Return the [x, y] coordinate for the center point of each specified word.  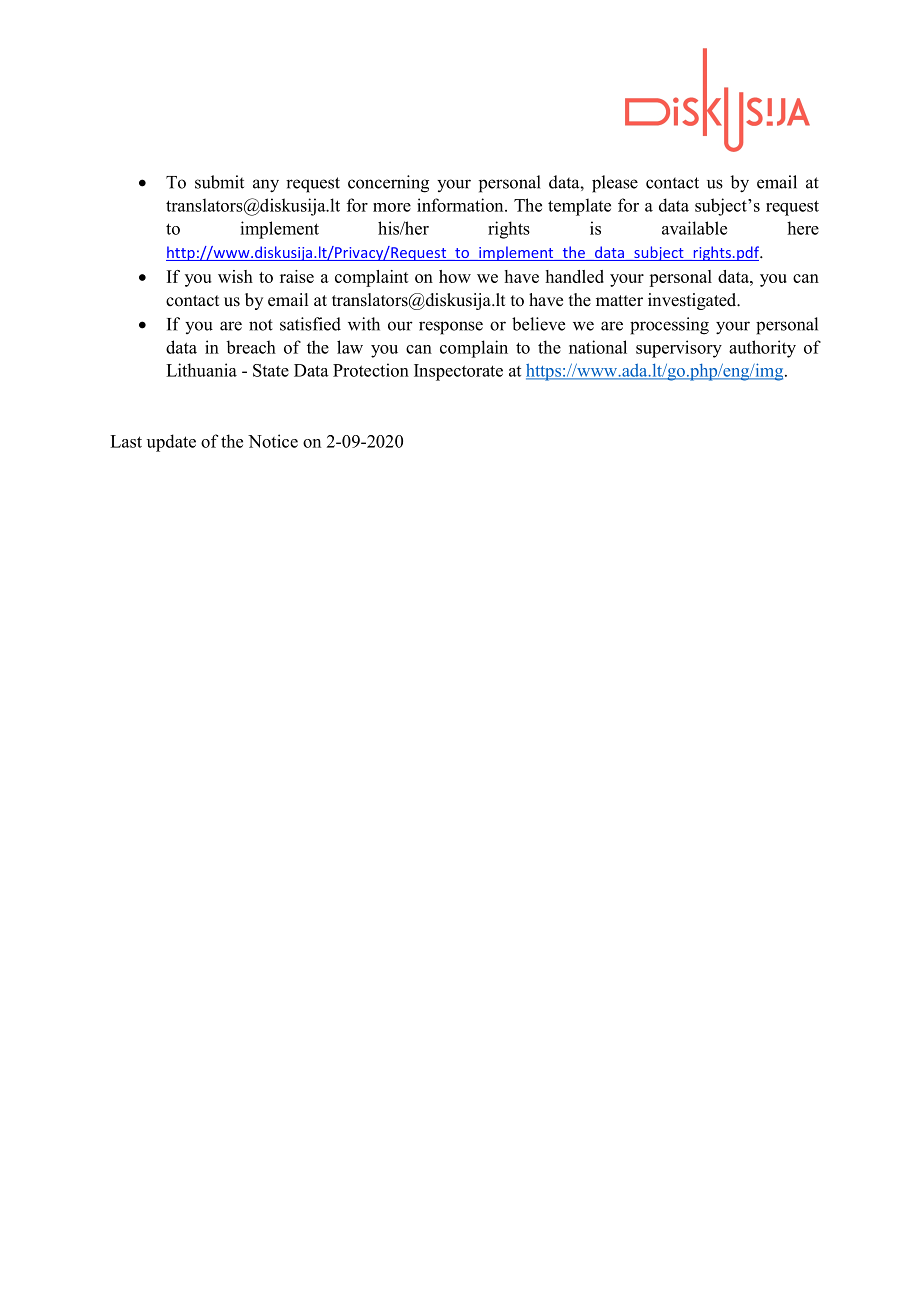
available [694, 228]
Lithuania [201, 370]
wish [235, 276]
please [615, 184]
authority [762, 349]
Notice [273, 441]
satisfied [310, 324]
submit [219, 182]
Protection [371, 370]
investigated [693, 301]
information [461, 205]
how [455, 276]
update [171, 443]
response [451, 328]
